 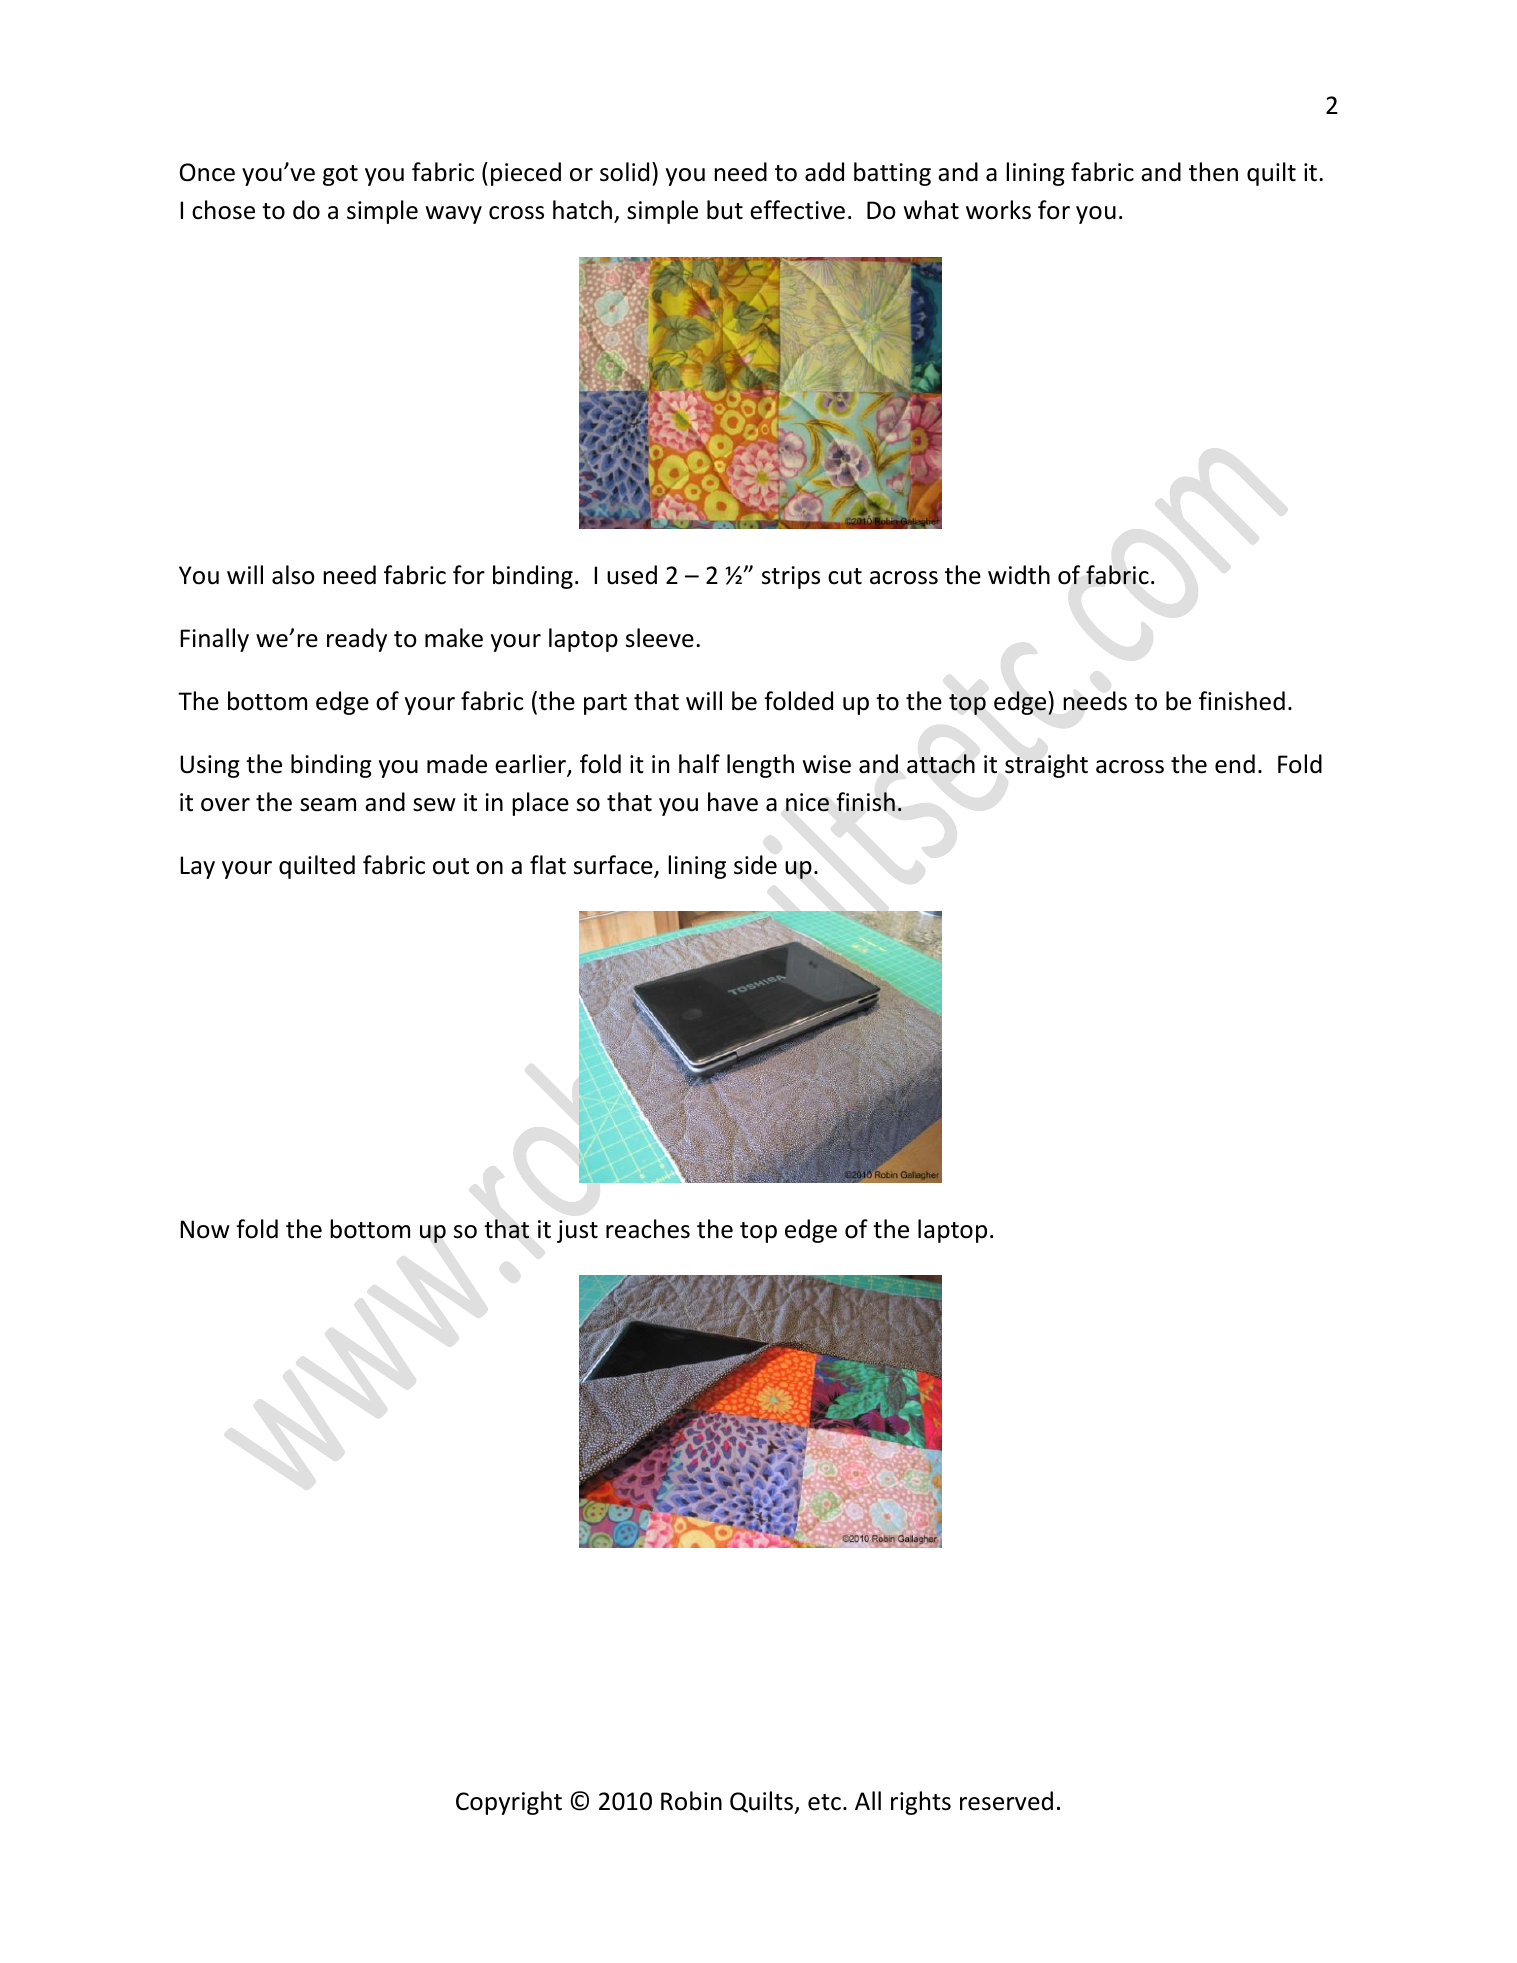 What do you see at coordinates (921, 1803) in the image?
I see `rights` at bounding box center [921, 1803].
